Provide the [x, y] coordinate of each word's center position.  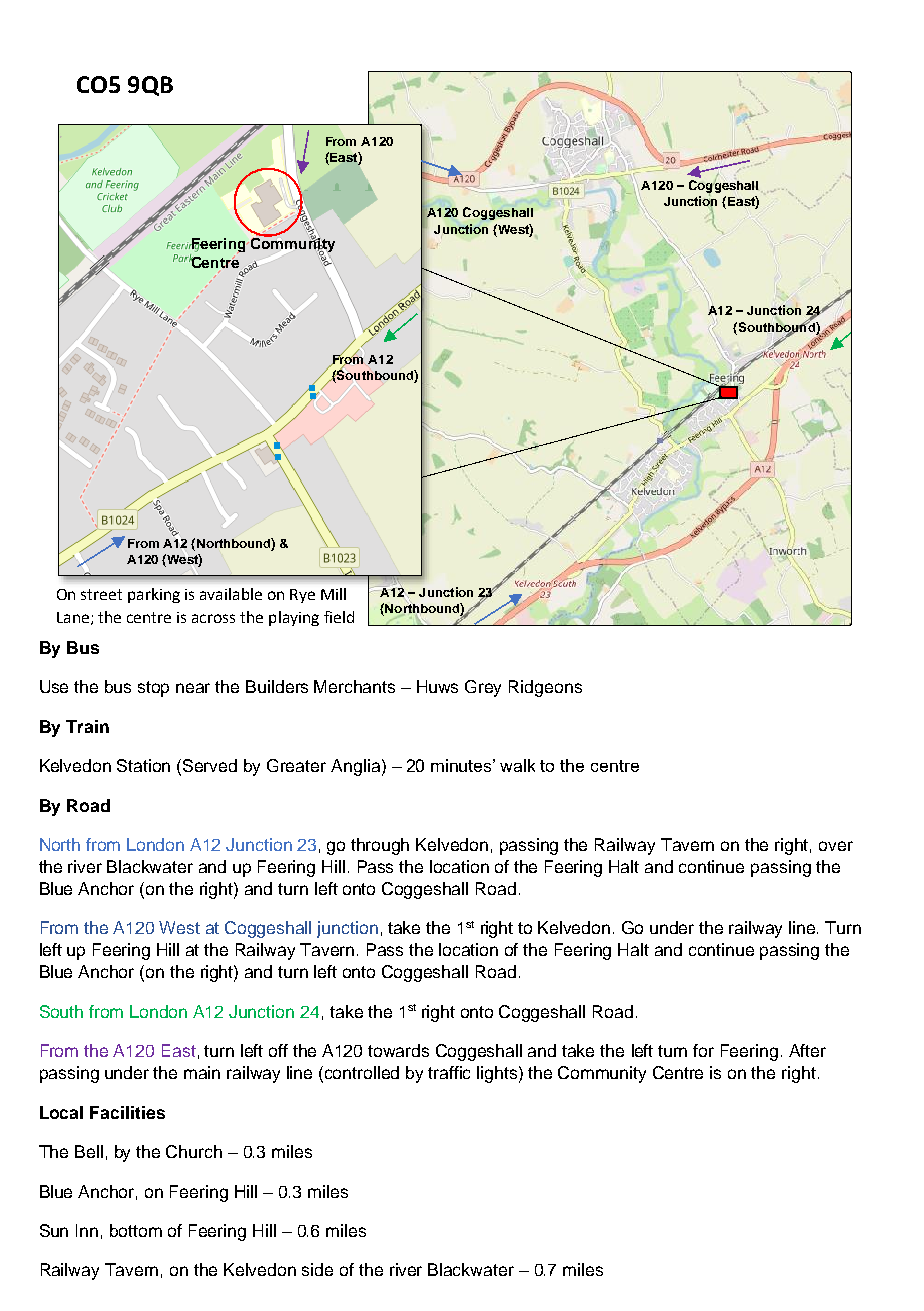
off [278, 1050]
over [836, 846]
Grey [483, 688]
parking [154, 595]
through [380, 846]
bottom [136, 1230]
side [317, 1269]
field [339, 617]
